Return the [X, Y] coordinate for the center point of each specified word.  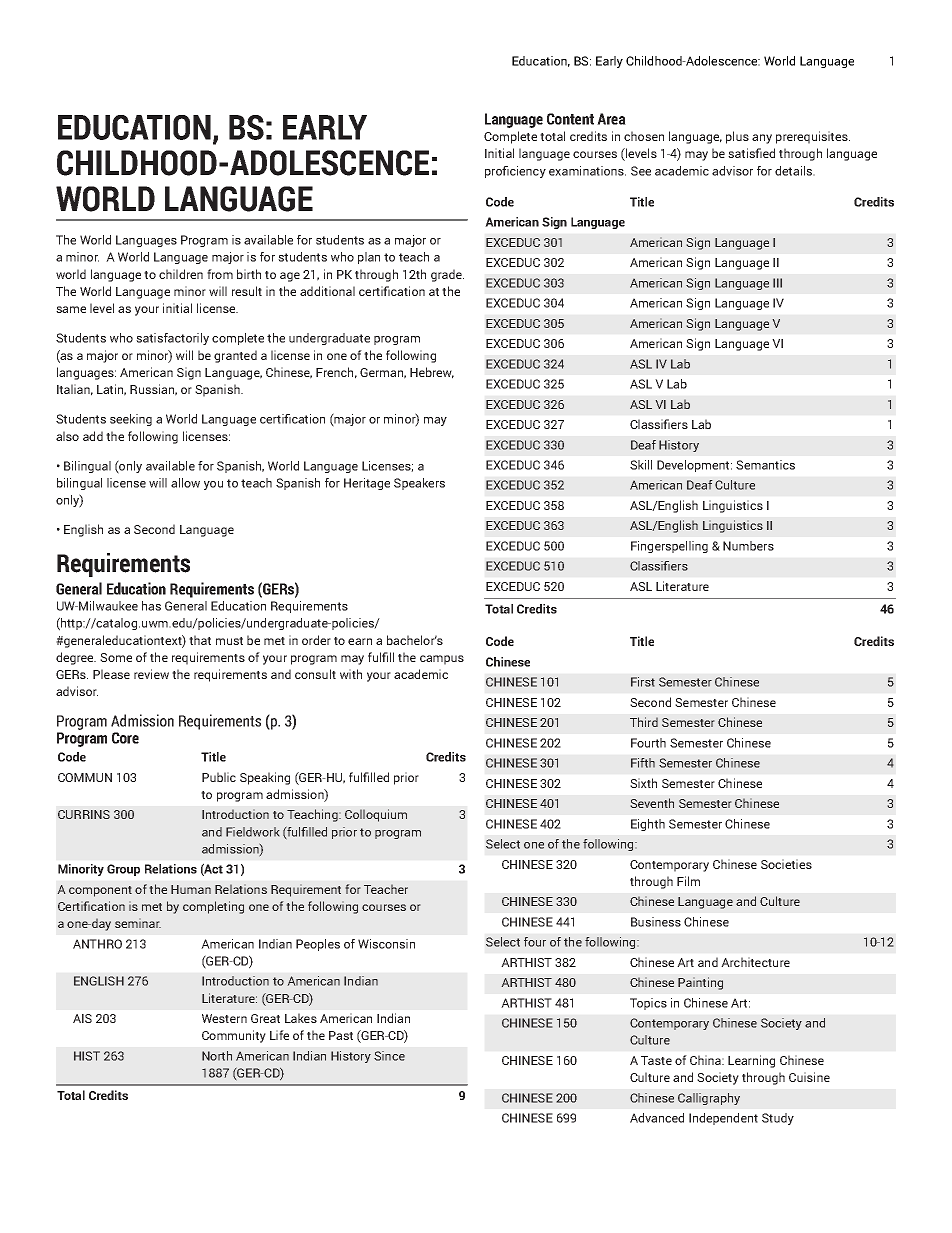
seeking [131, 420]
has [151, 606]
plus [737, 137]
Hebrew [432, 373]
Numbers [748, 546]
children [181, 274]
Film [688, 881]
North [217, 1056]
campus [442, 660]
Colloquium [376, 815]
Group [123, 870]
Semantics [765, 465]
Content [570, 119]
